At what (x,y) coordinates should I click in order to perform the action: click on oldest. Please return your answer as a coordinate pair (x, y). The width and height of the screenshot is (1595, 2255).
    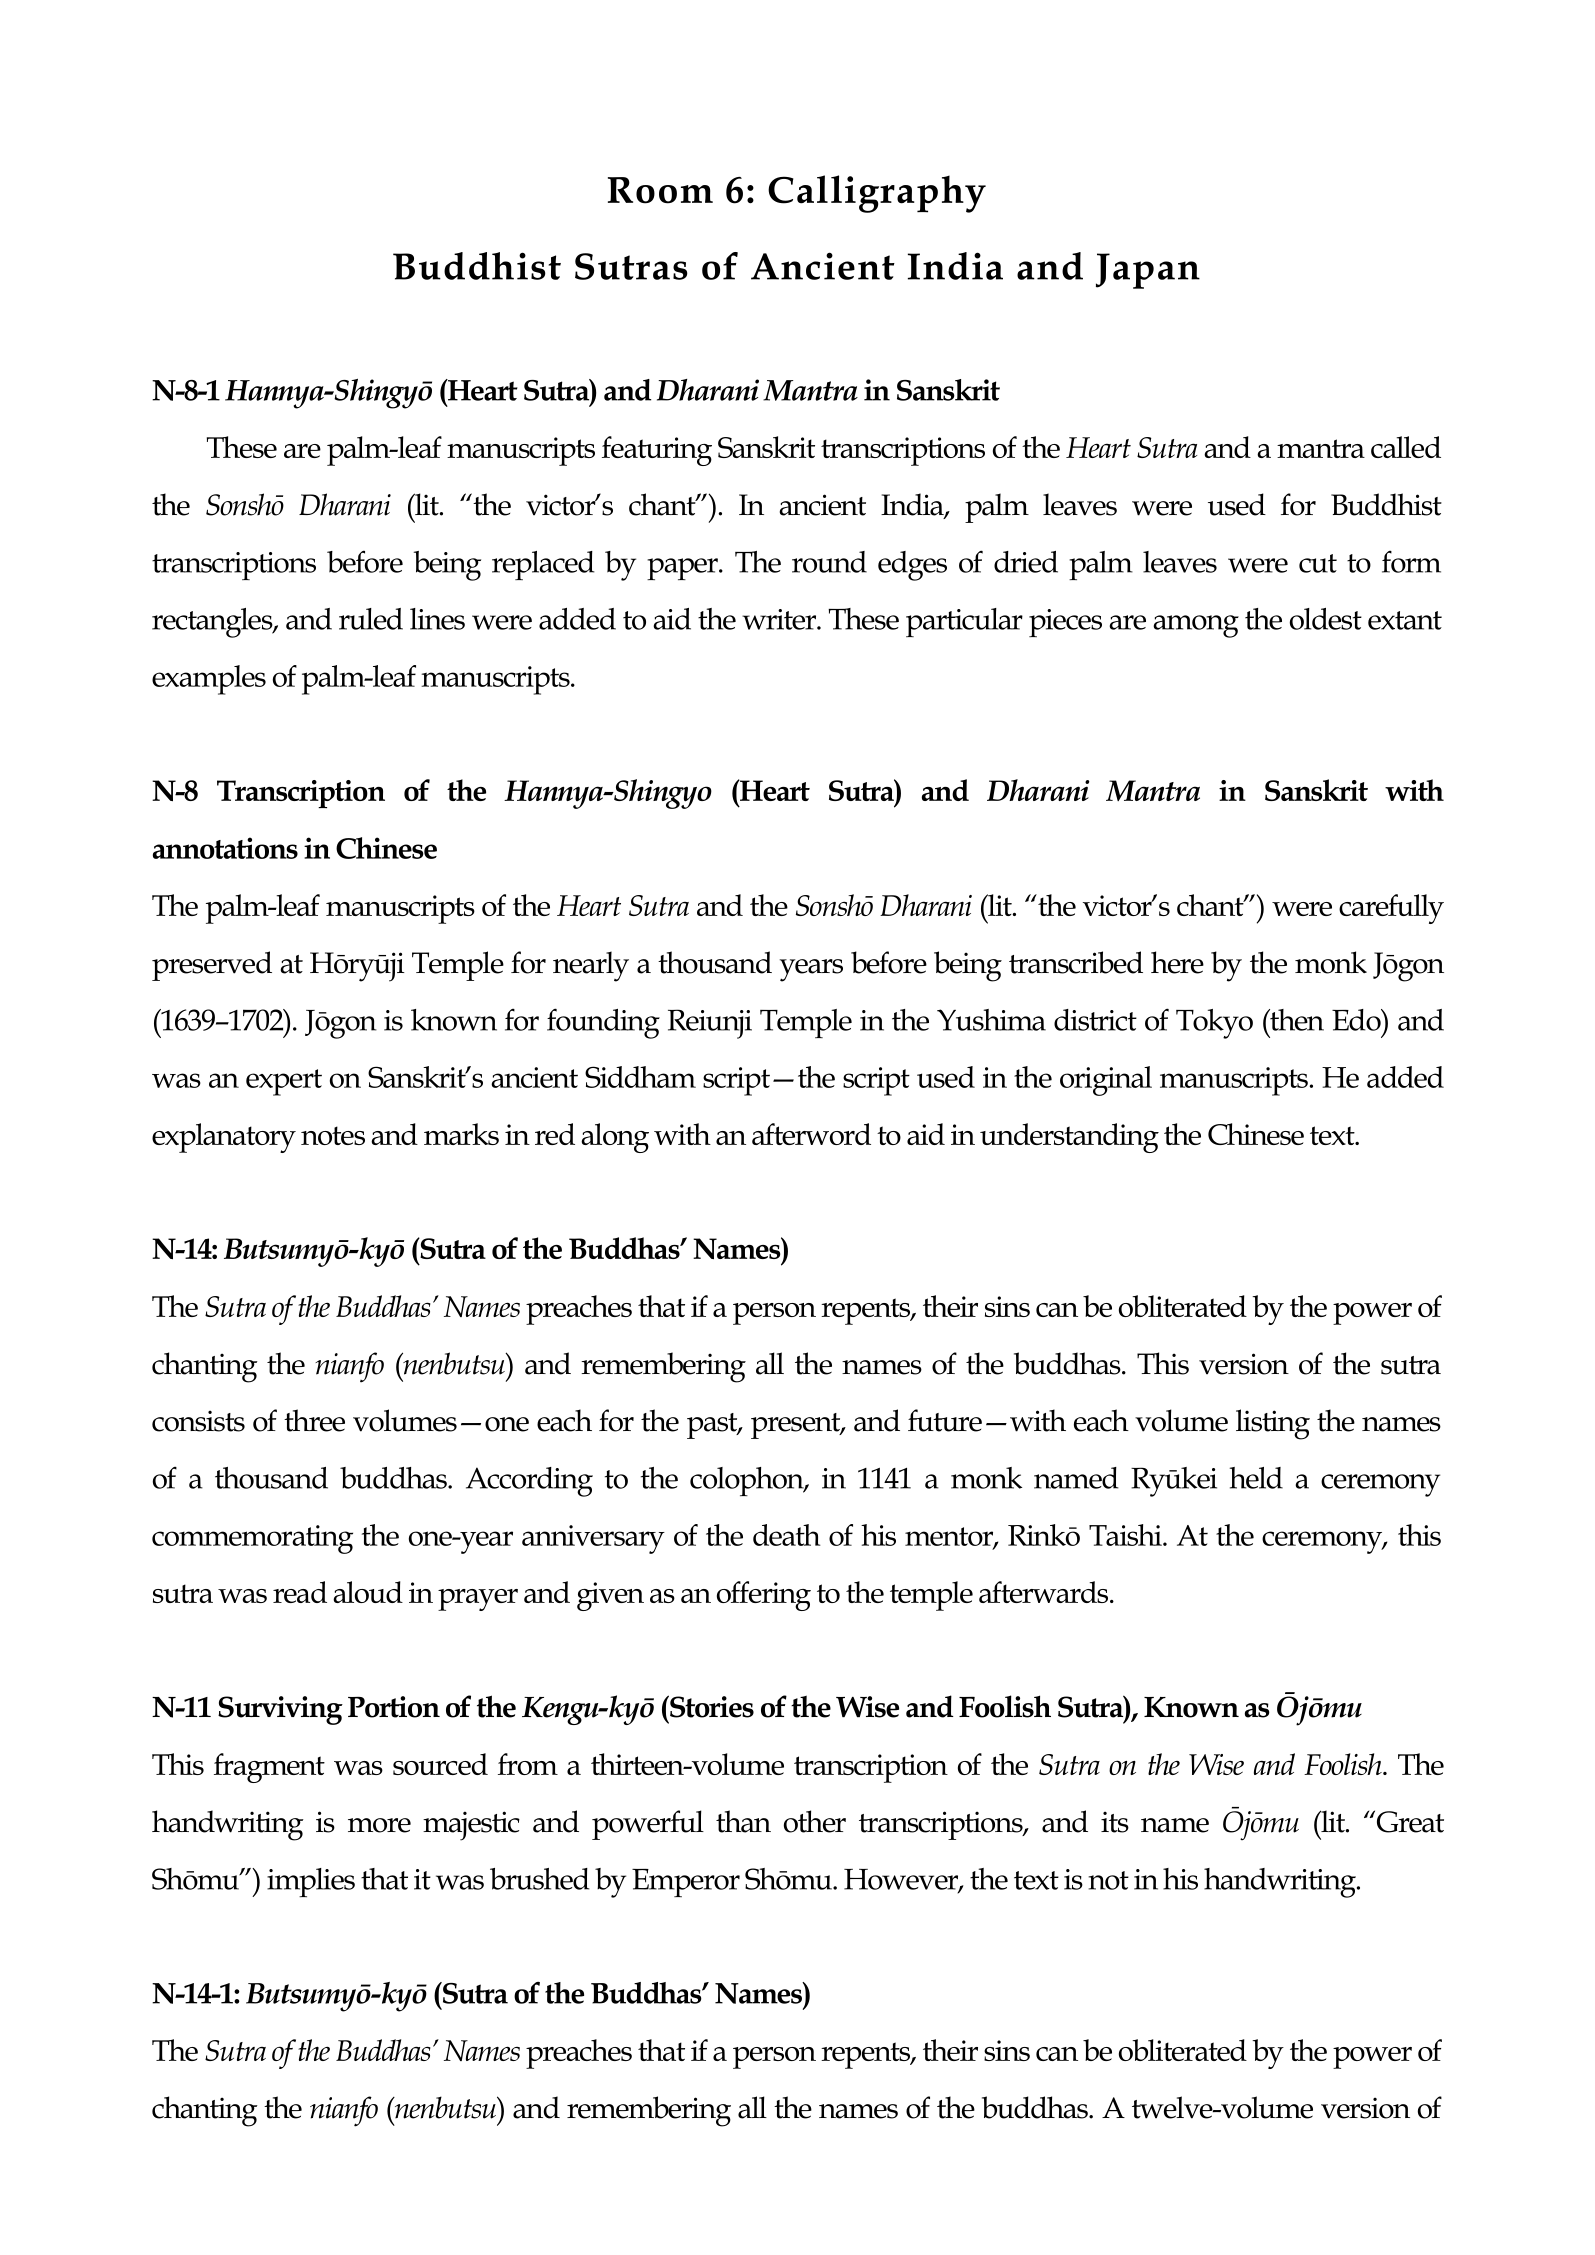
    Looking at the image, I should click on (1326, 619).
